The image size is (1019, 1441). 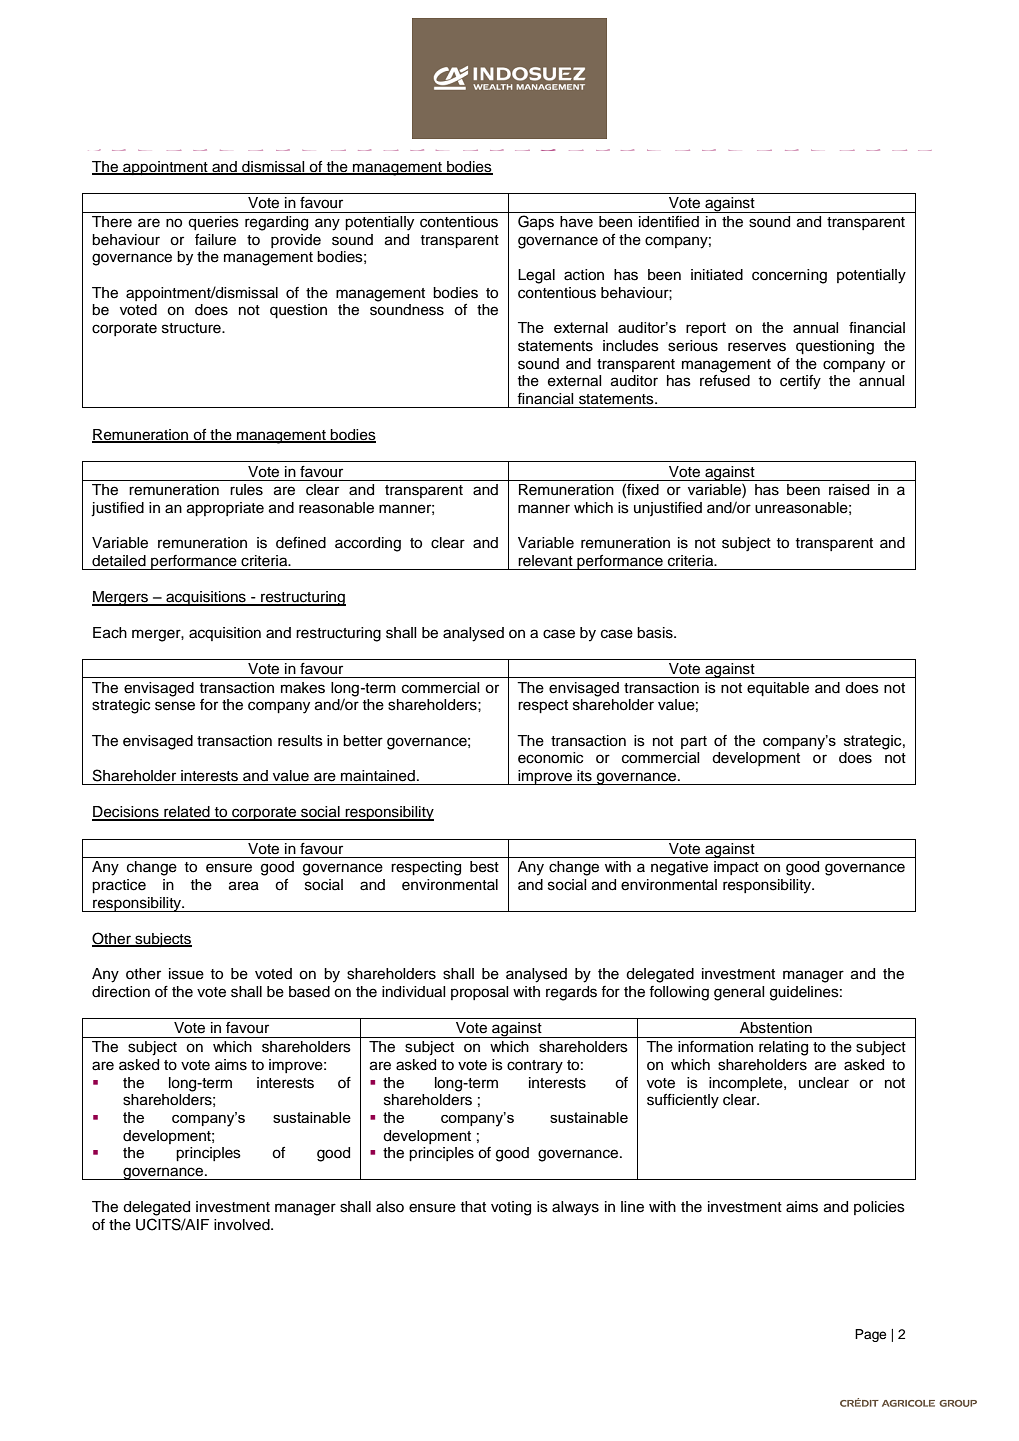 I want to click on equitable, so click(x=778, y=689).
